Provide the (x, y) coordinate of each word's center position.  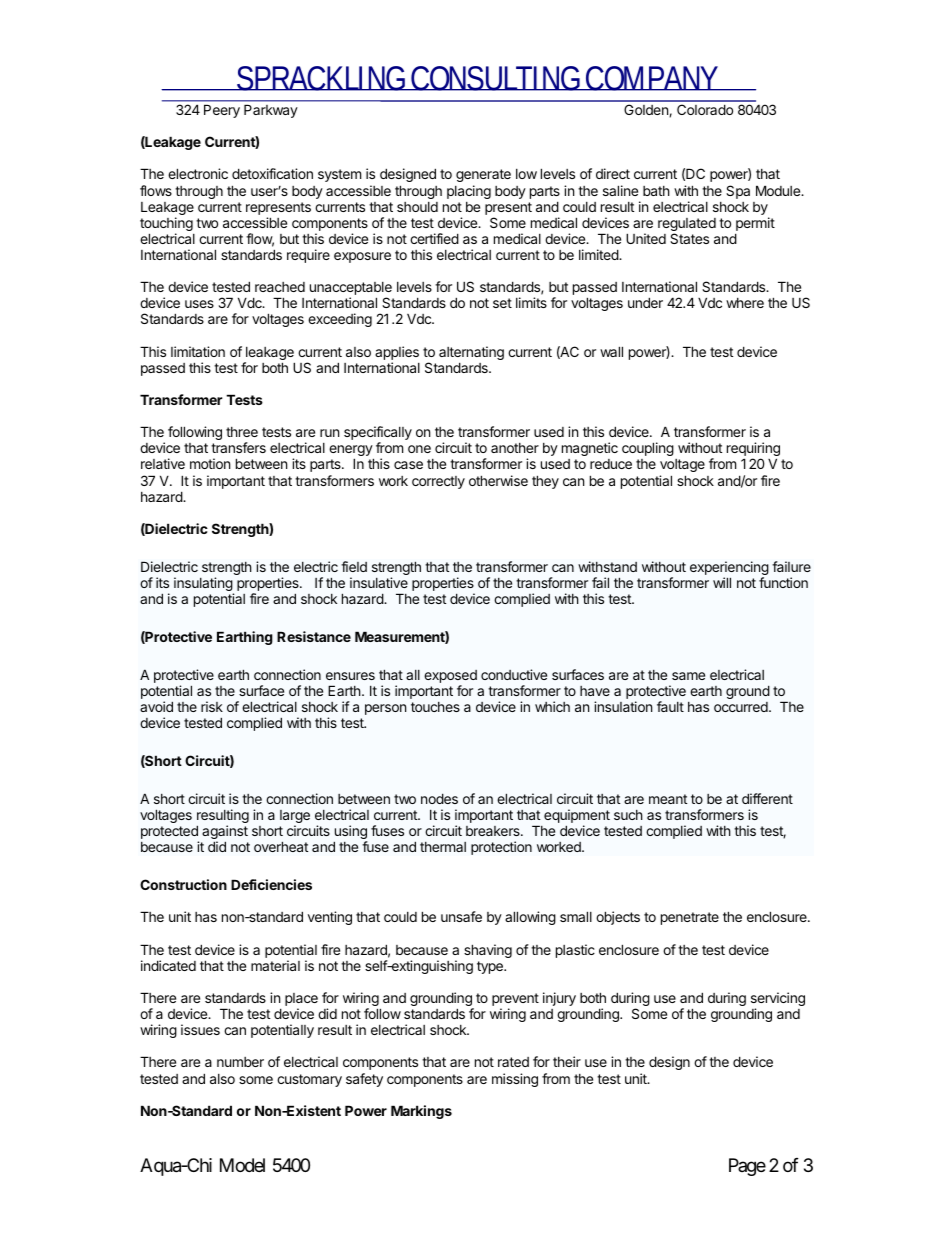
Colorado (705, 109)
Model (242, 1165)
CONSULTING (496, 78)
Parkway (271, 111)
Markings (421, 1112)
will (722, 582)
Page (747, 1167)
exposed (450, 678)
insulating (204, 585)
